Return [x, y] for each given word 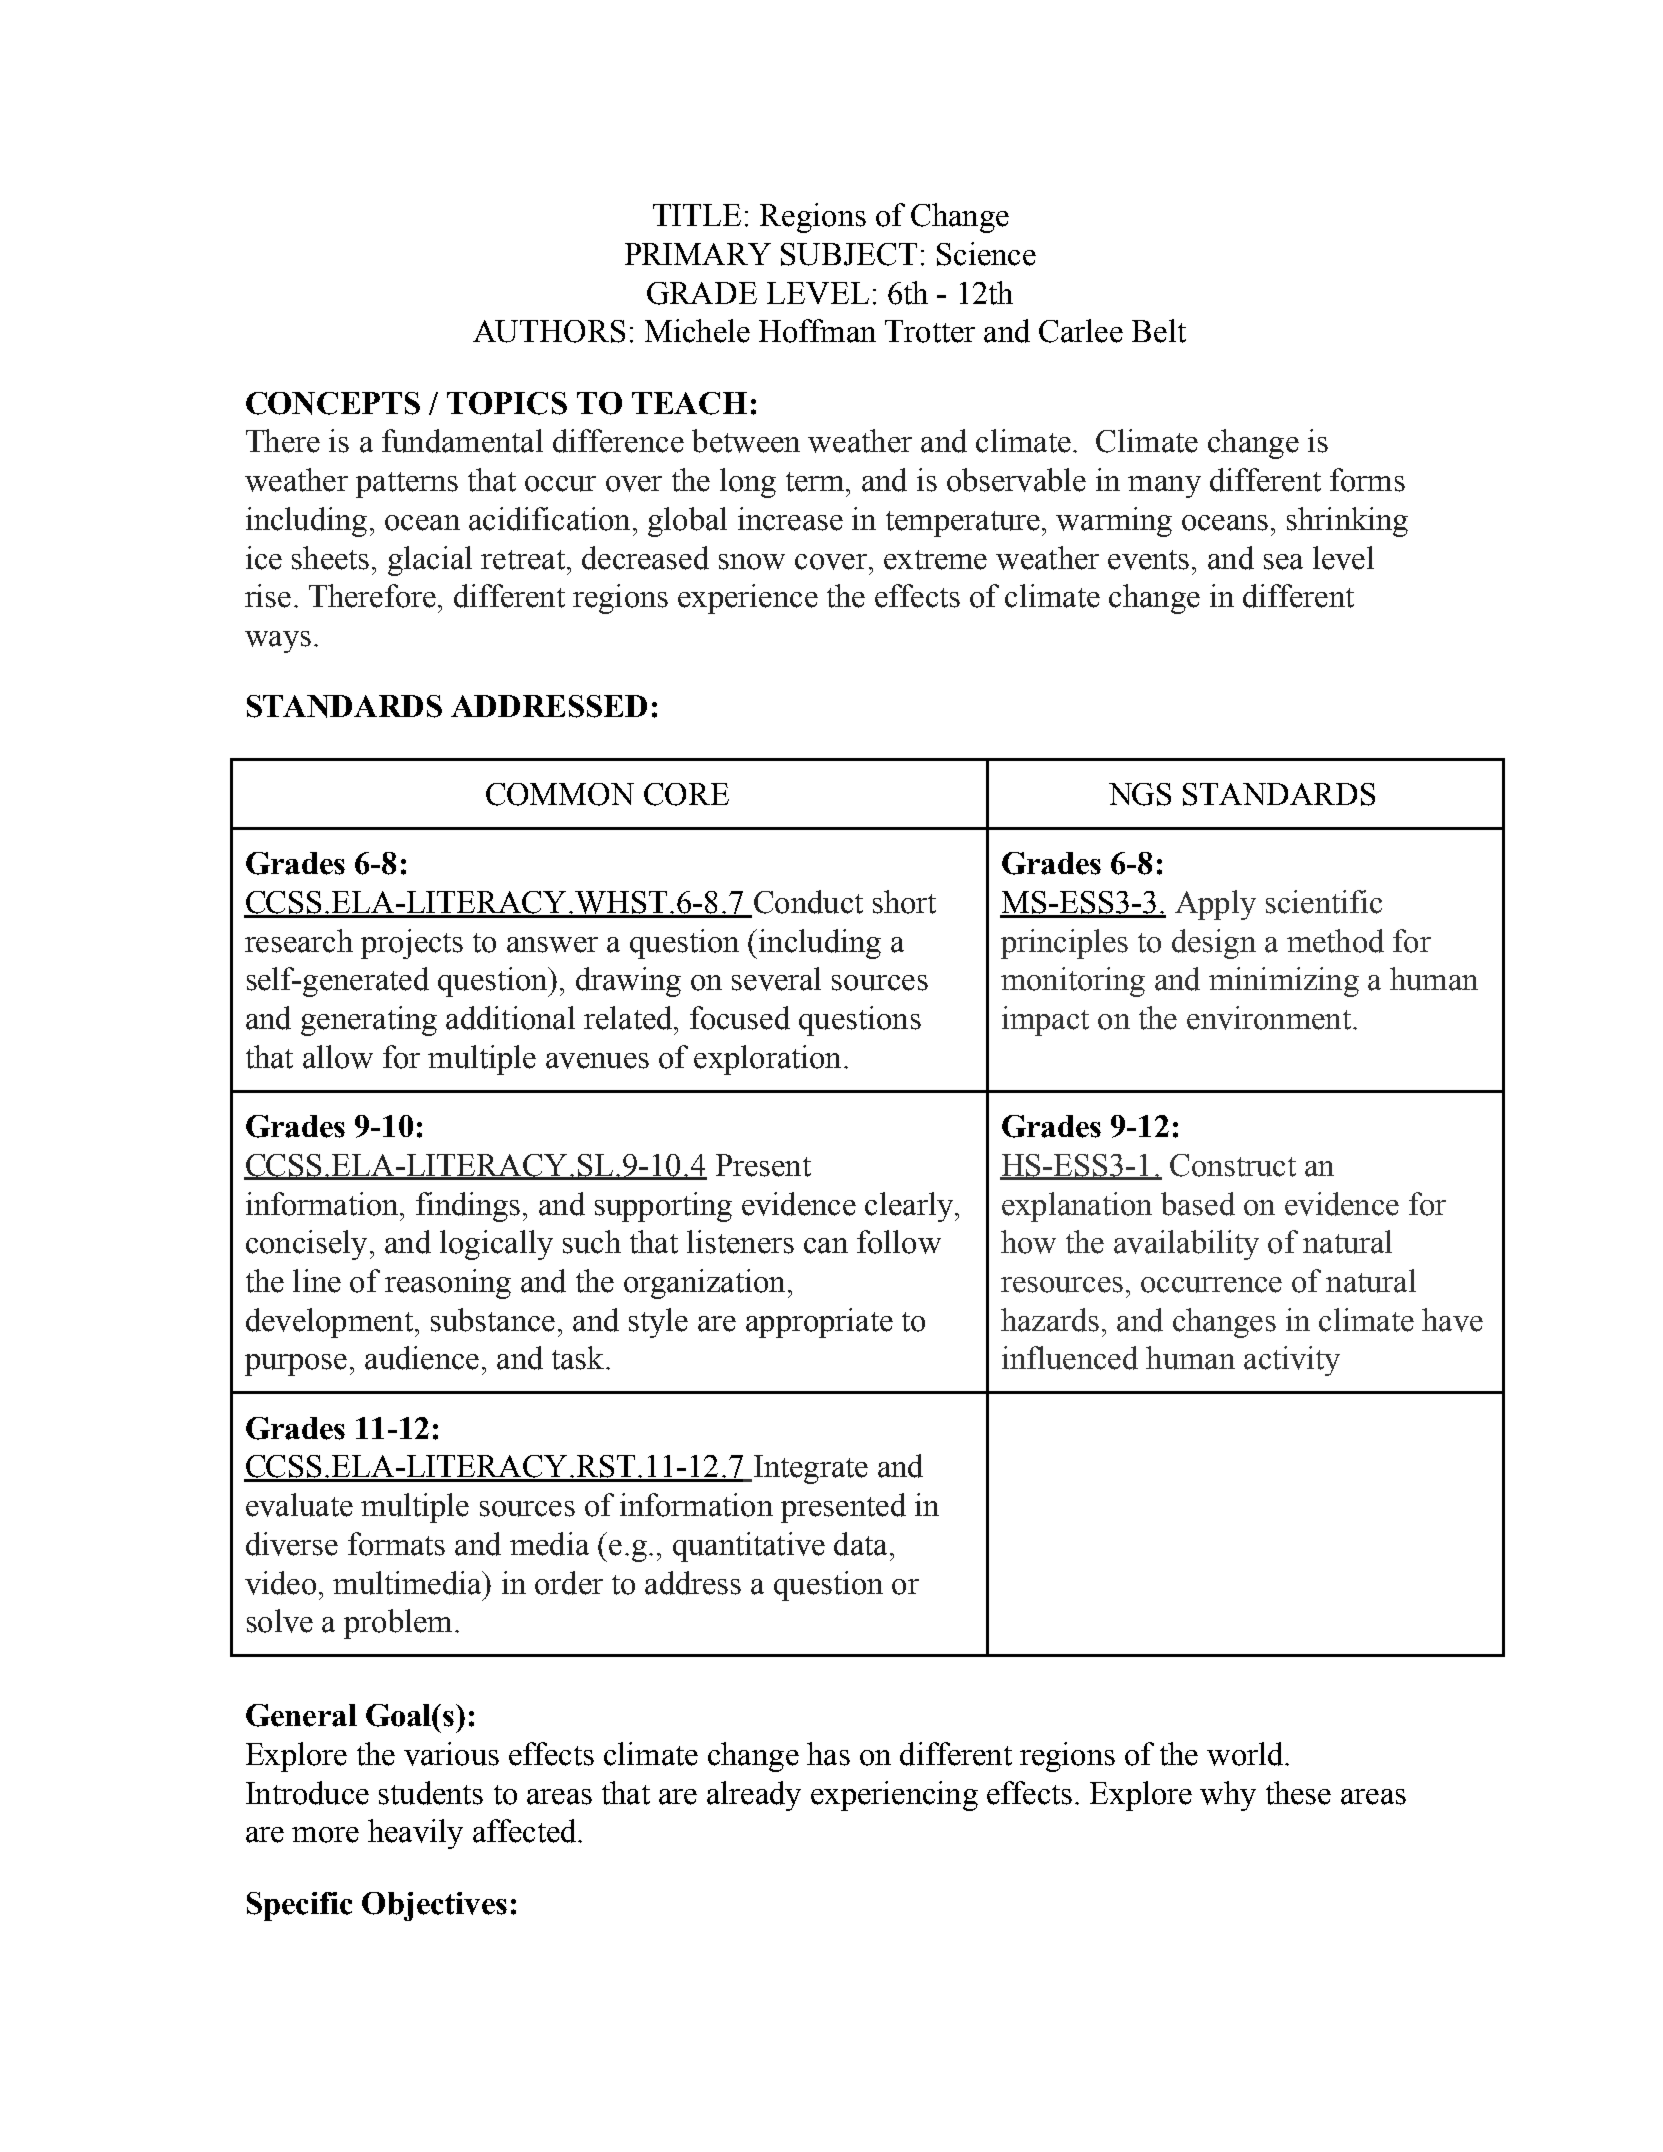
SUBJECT [849, 254]
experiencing [894, 1796]
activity [1292, 1361]
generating [369, 1021]
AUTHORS [549, 331]
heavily [415, 1834]
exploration [767, 1060]
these [1298, 1793]
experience [748, 599]
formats [396, 1544]
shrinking [1347, 522]
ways [278, 642]
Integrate [809, 1469]
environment [1269, 1018]
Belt [1159, 331]
